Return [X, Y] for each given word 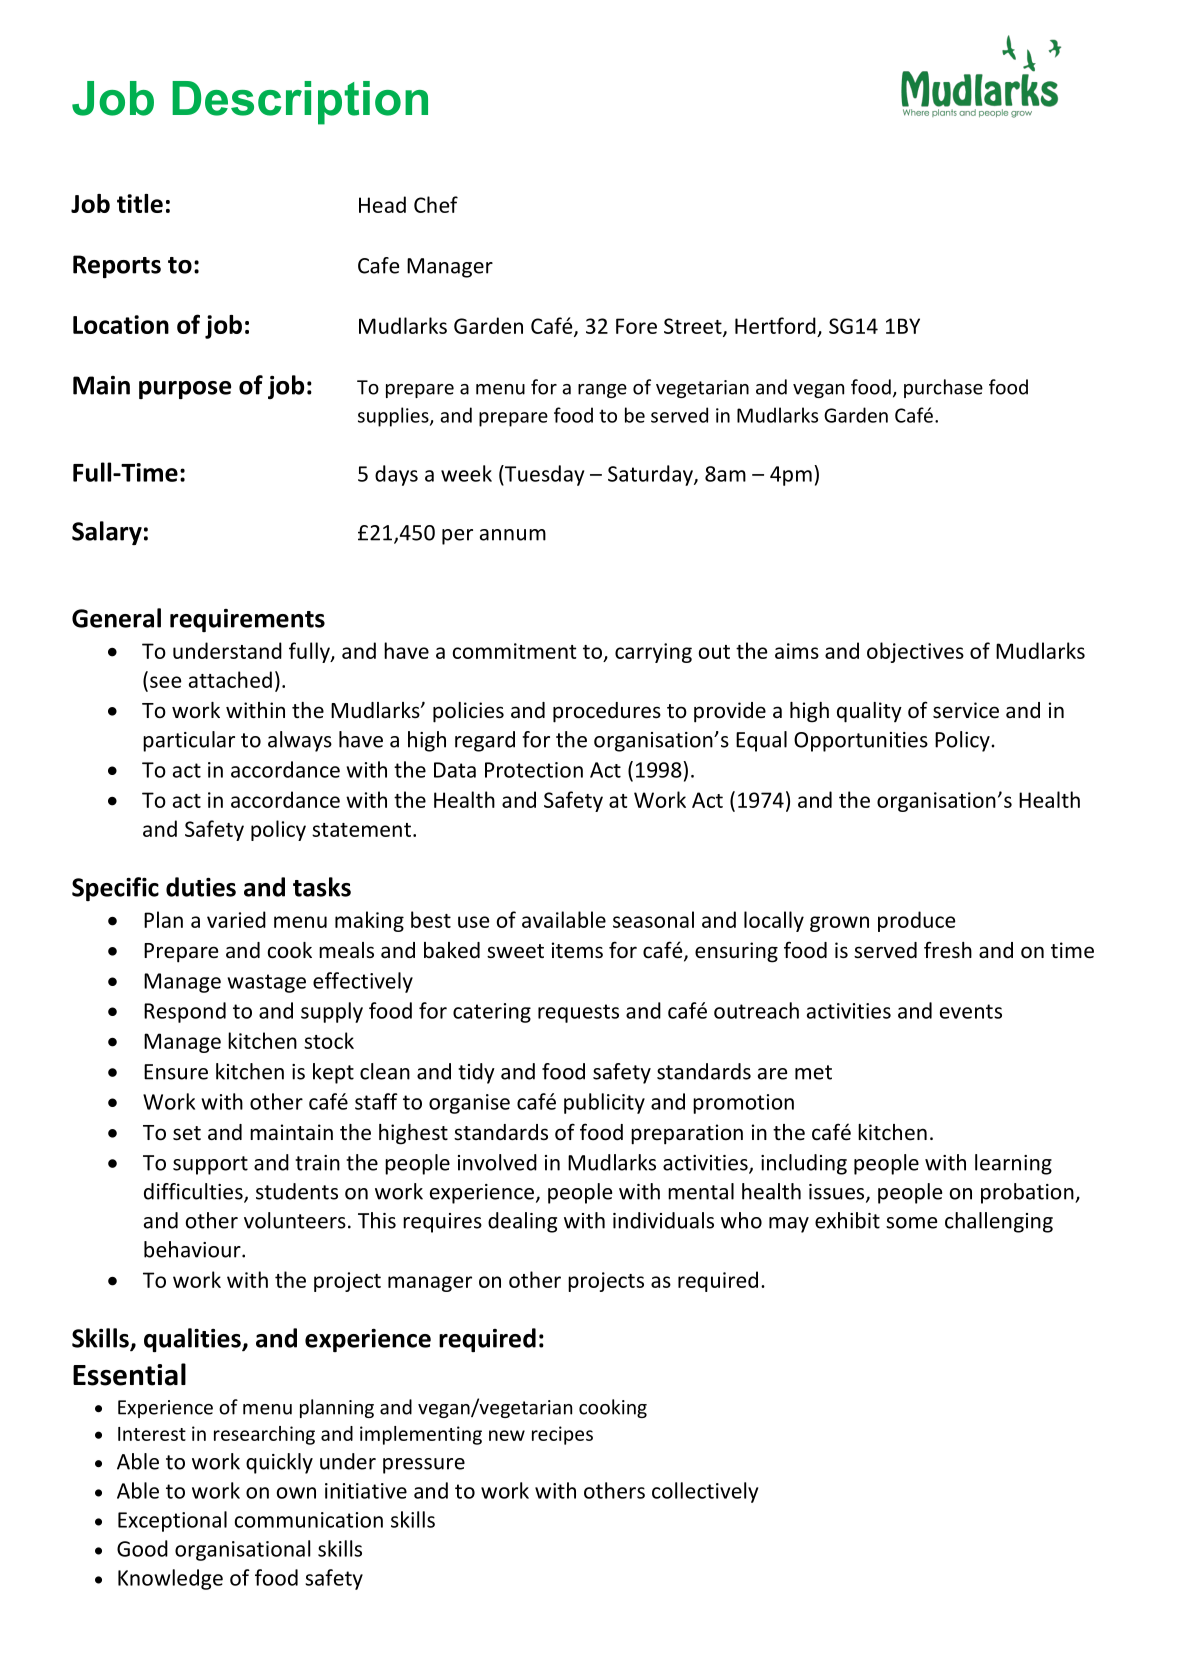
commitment [514, 651]
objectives [915, 652]
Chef [436, 204]
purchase [943, 388]
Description [300, 103]
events [971, 1011]
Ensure [176, 1072]
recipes [562, 1435]
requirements [247, 620]
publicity [604, 1103]
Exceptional [172, 1521]
